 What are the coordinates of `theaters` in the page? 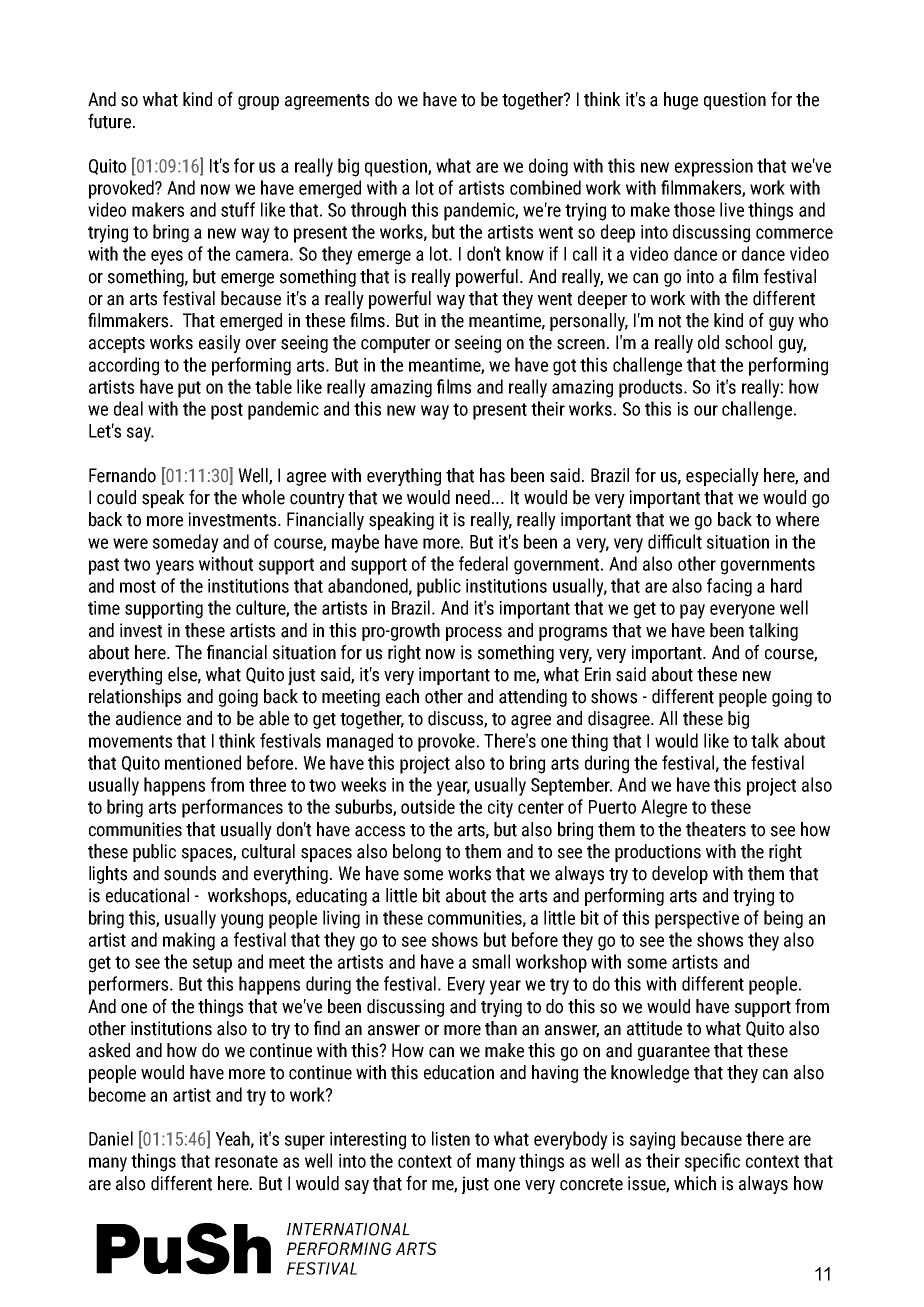 It's located at (716, 829).
